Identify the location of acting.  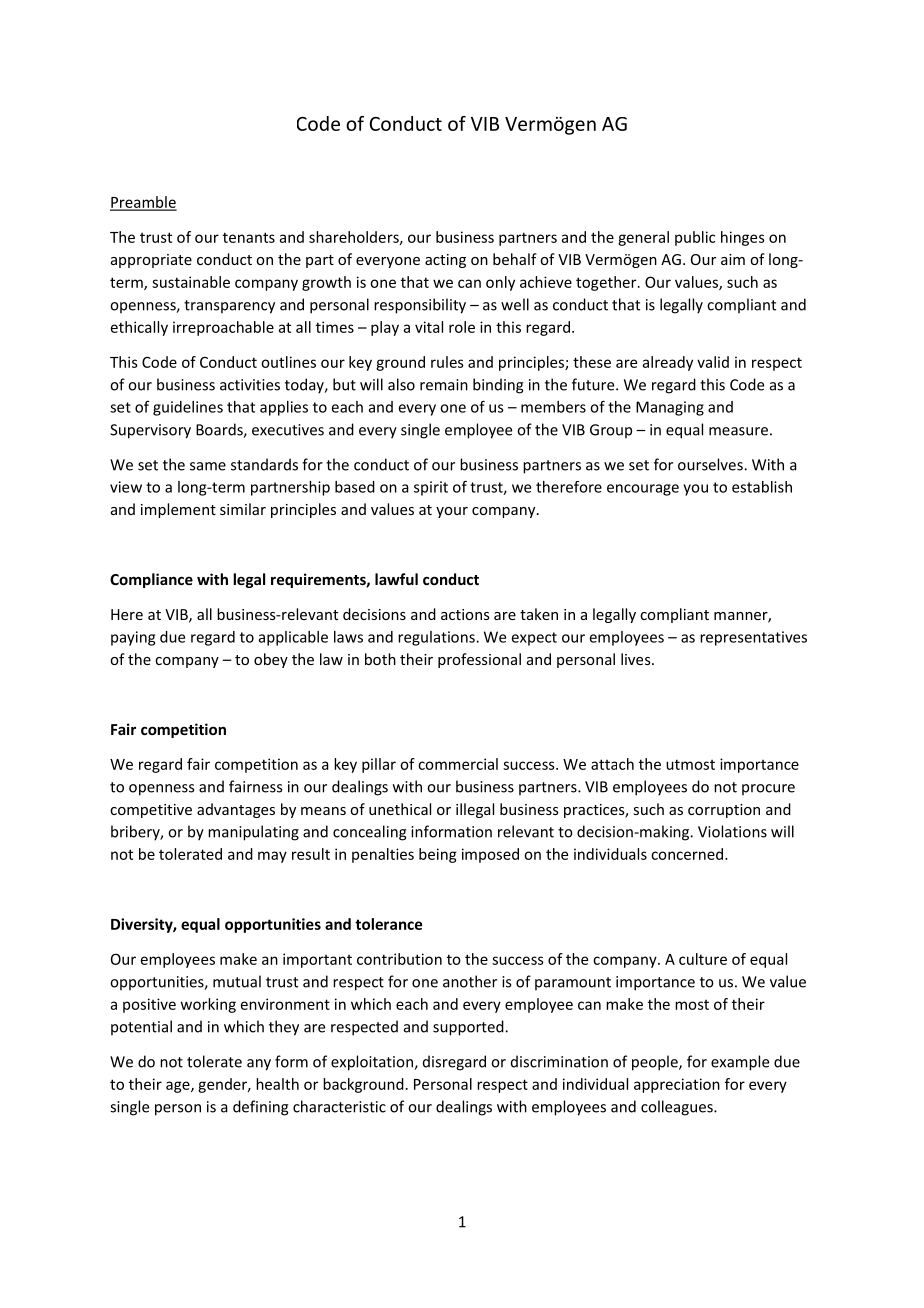
(445, 261).
